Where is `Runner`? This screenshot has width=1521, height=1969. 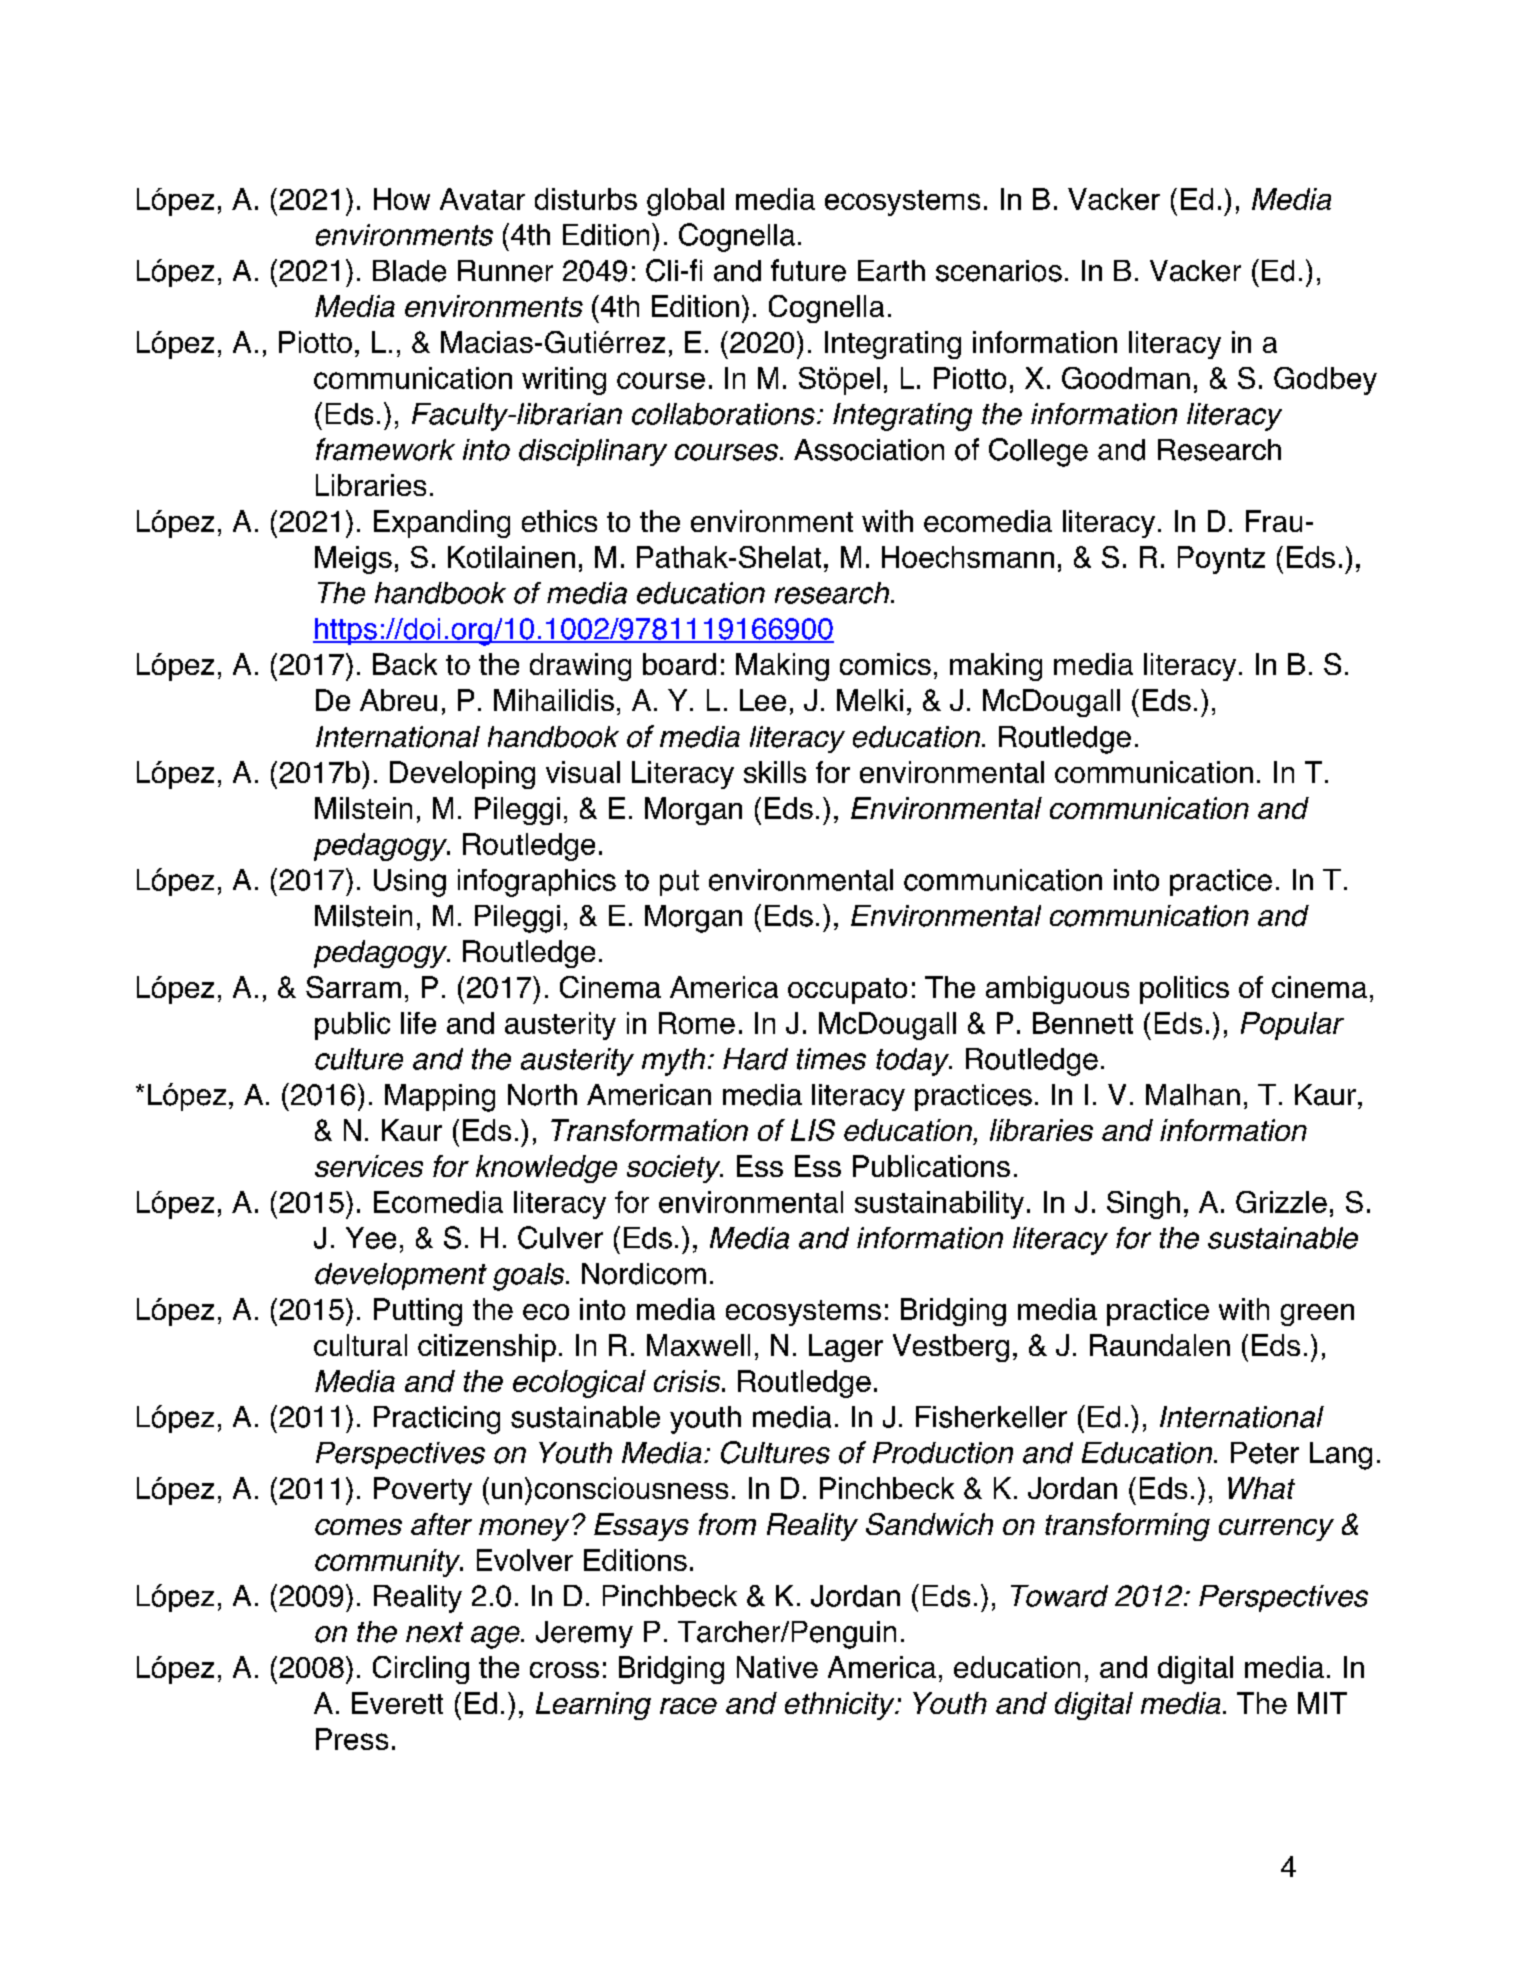
Runner is located at coordinates (505, 271).
